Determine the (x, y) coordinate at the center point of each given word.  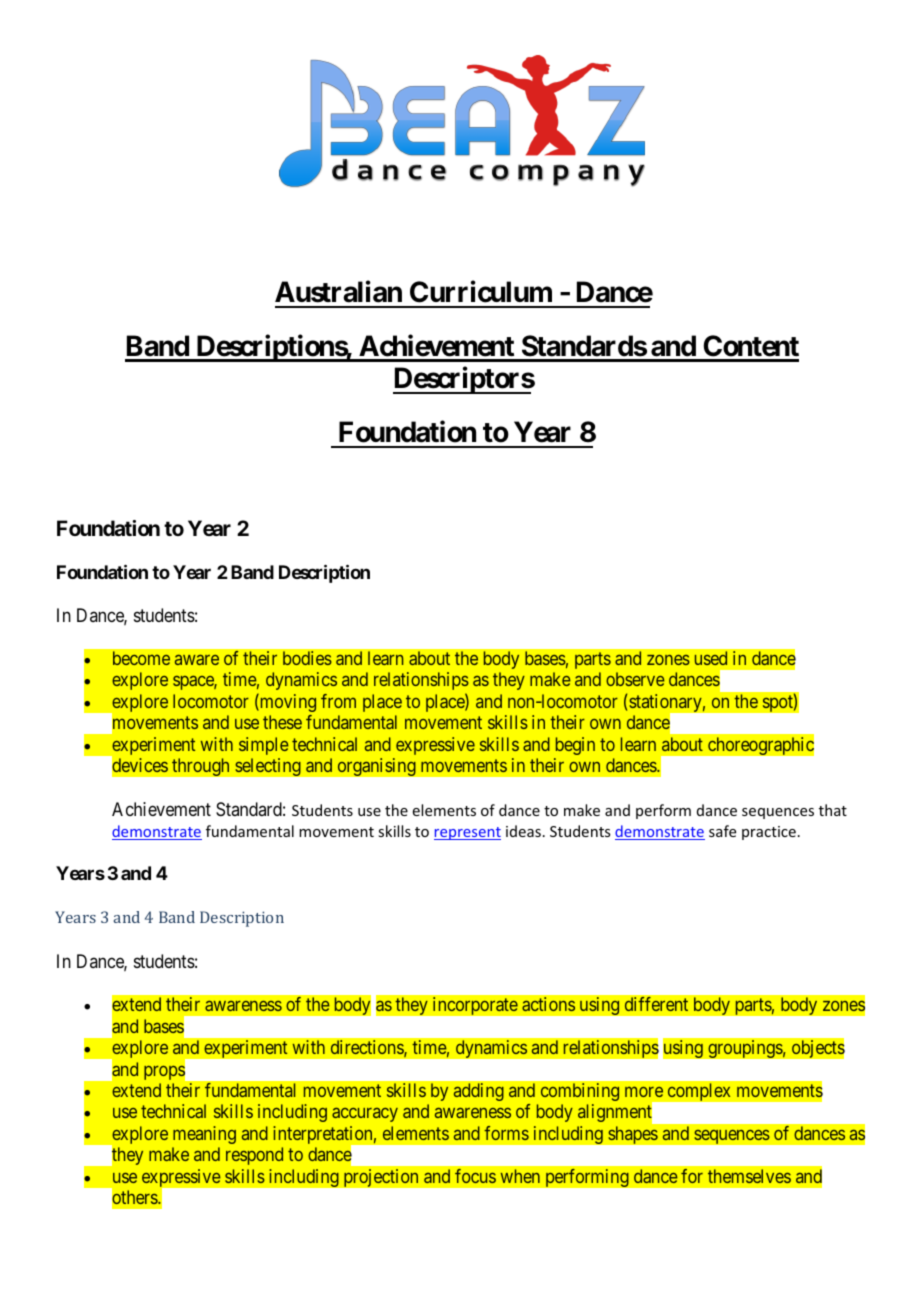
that (833, 810)
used (711, 658)
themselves (749, 1176)
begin (575, 746)
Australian (338, 292)
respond (254, 1156)
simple (264, 746)
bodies (307, 658)
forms (506, 1133)
